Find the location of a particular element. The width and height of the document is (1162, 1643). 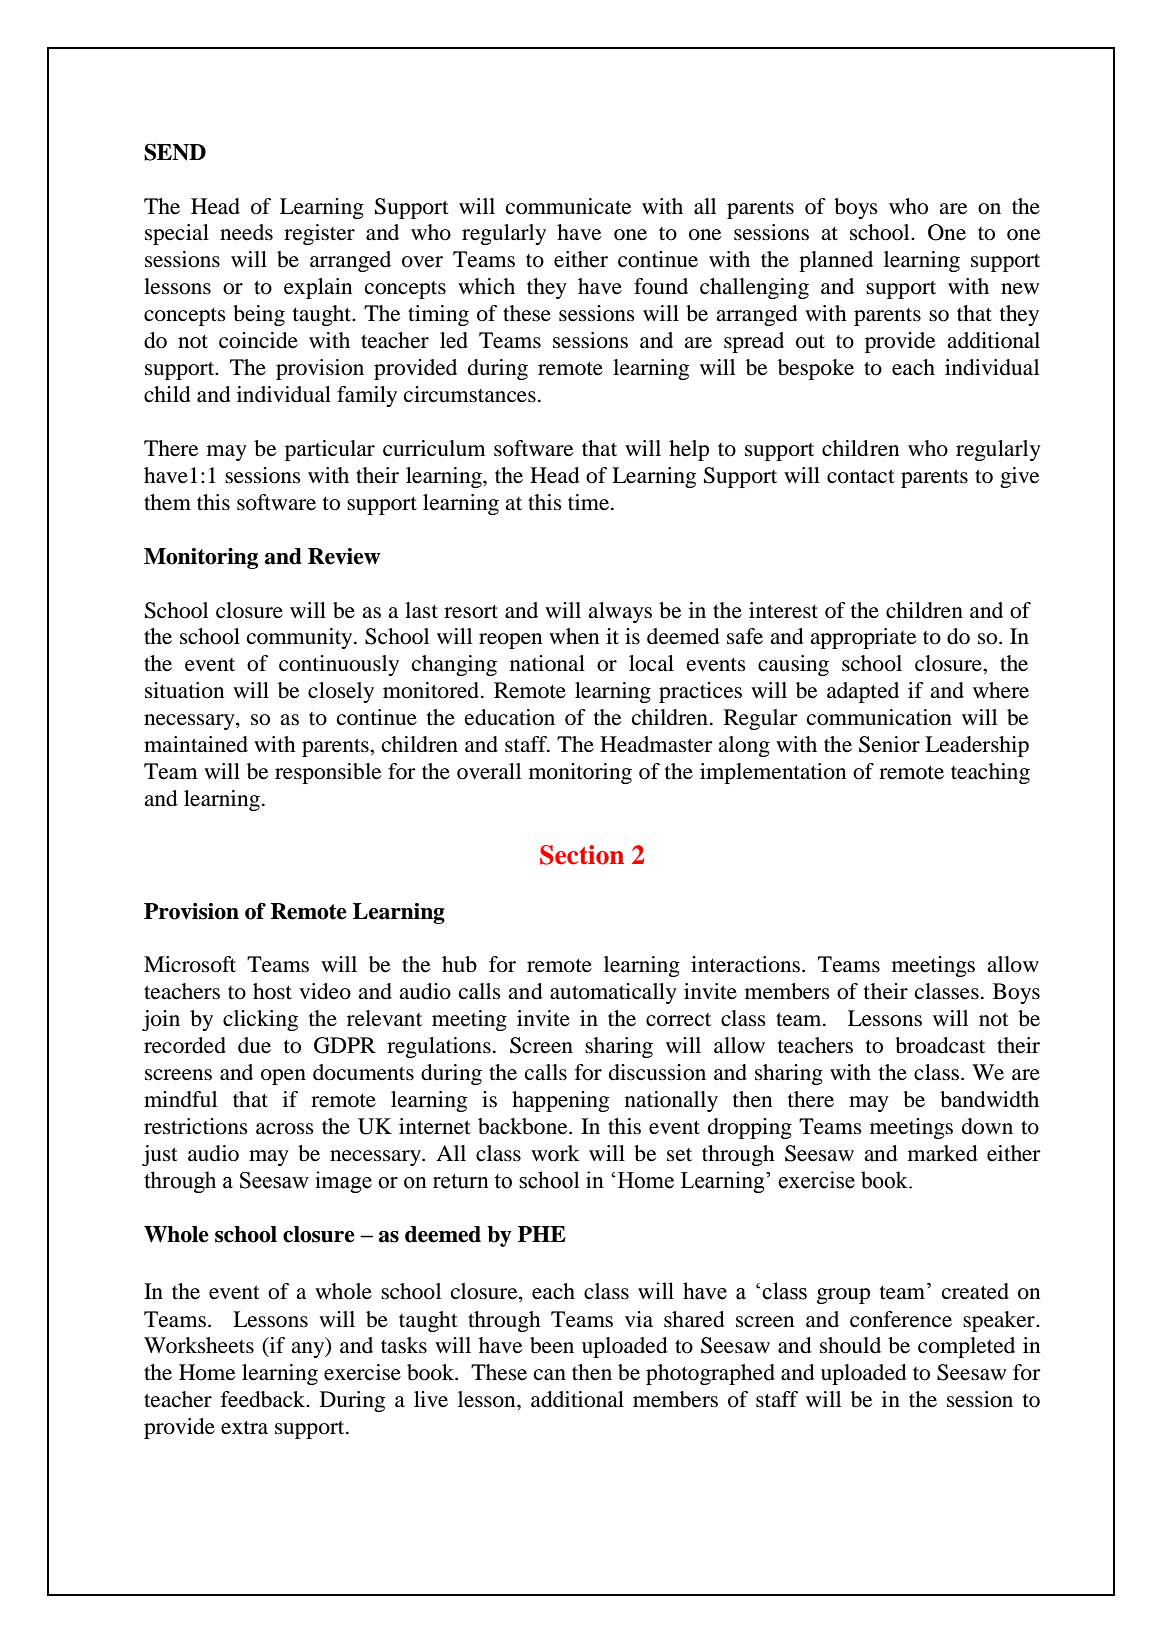

communicate is located at coordinates (568, 206).
